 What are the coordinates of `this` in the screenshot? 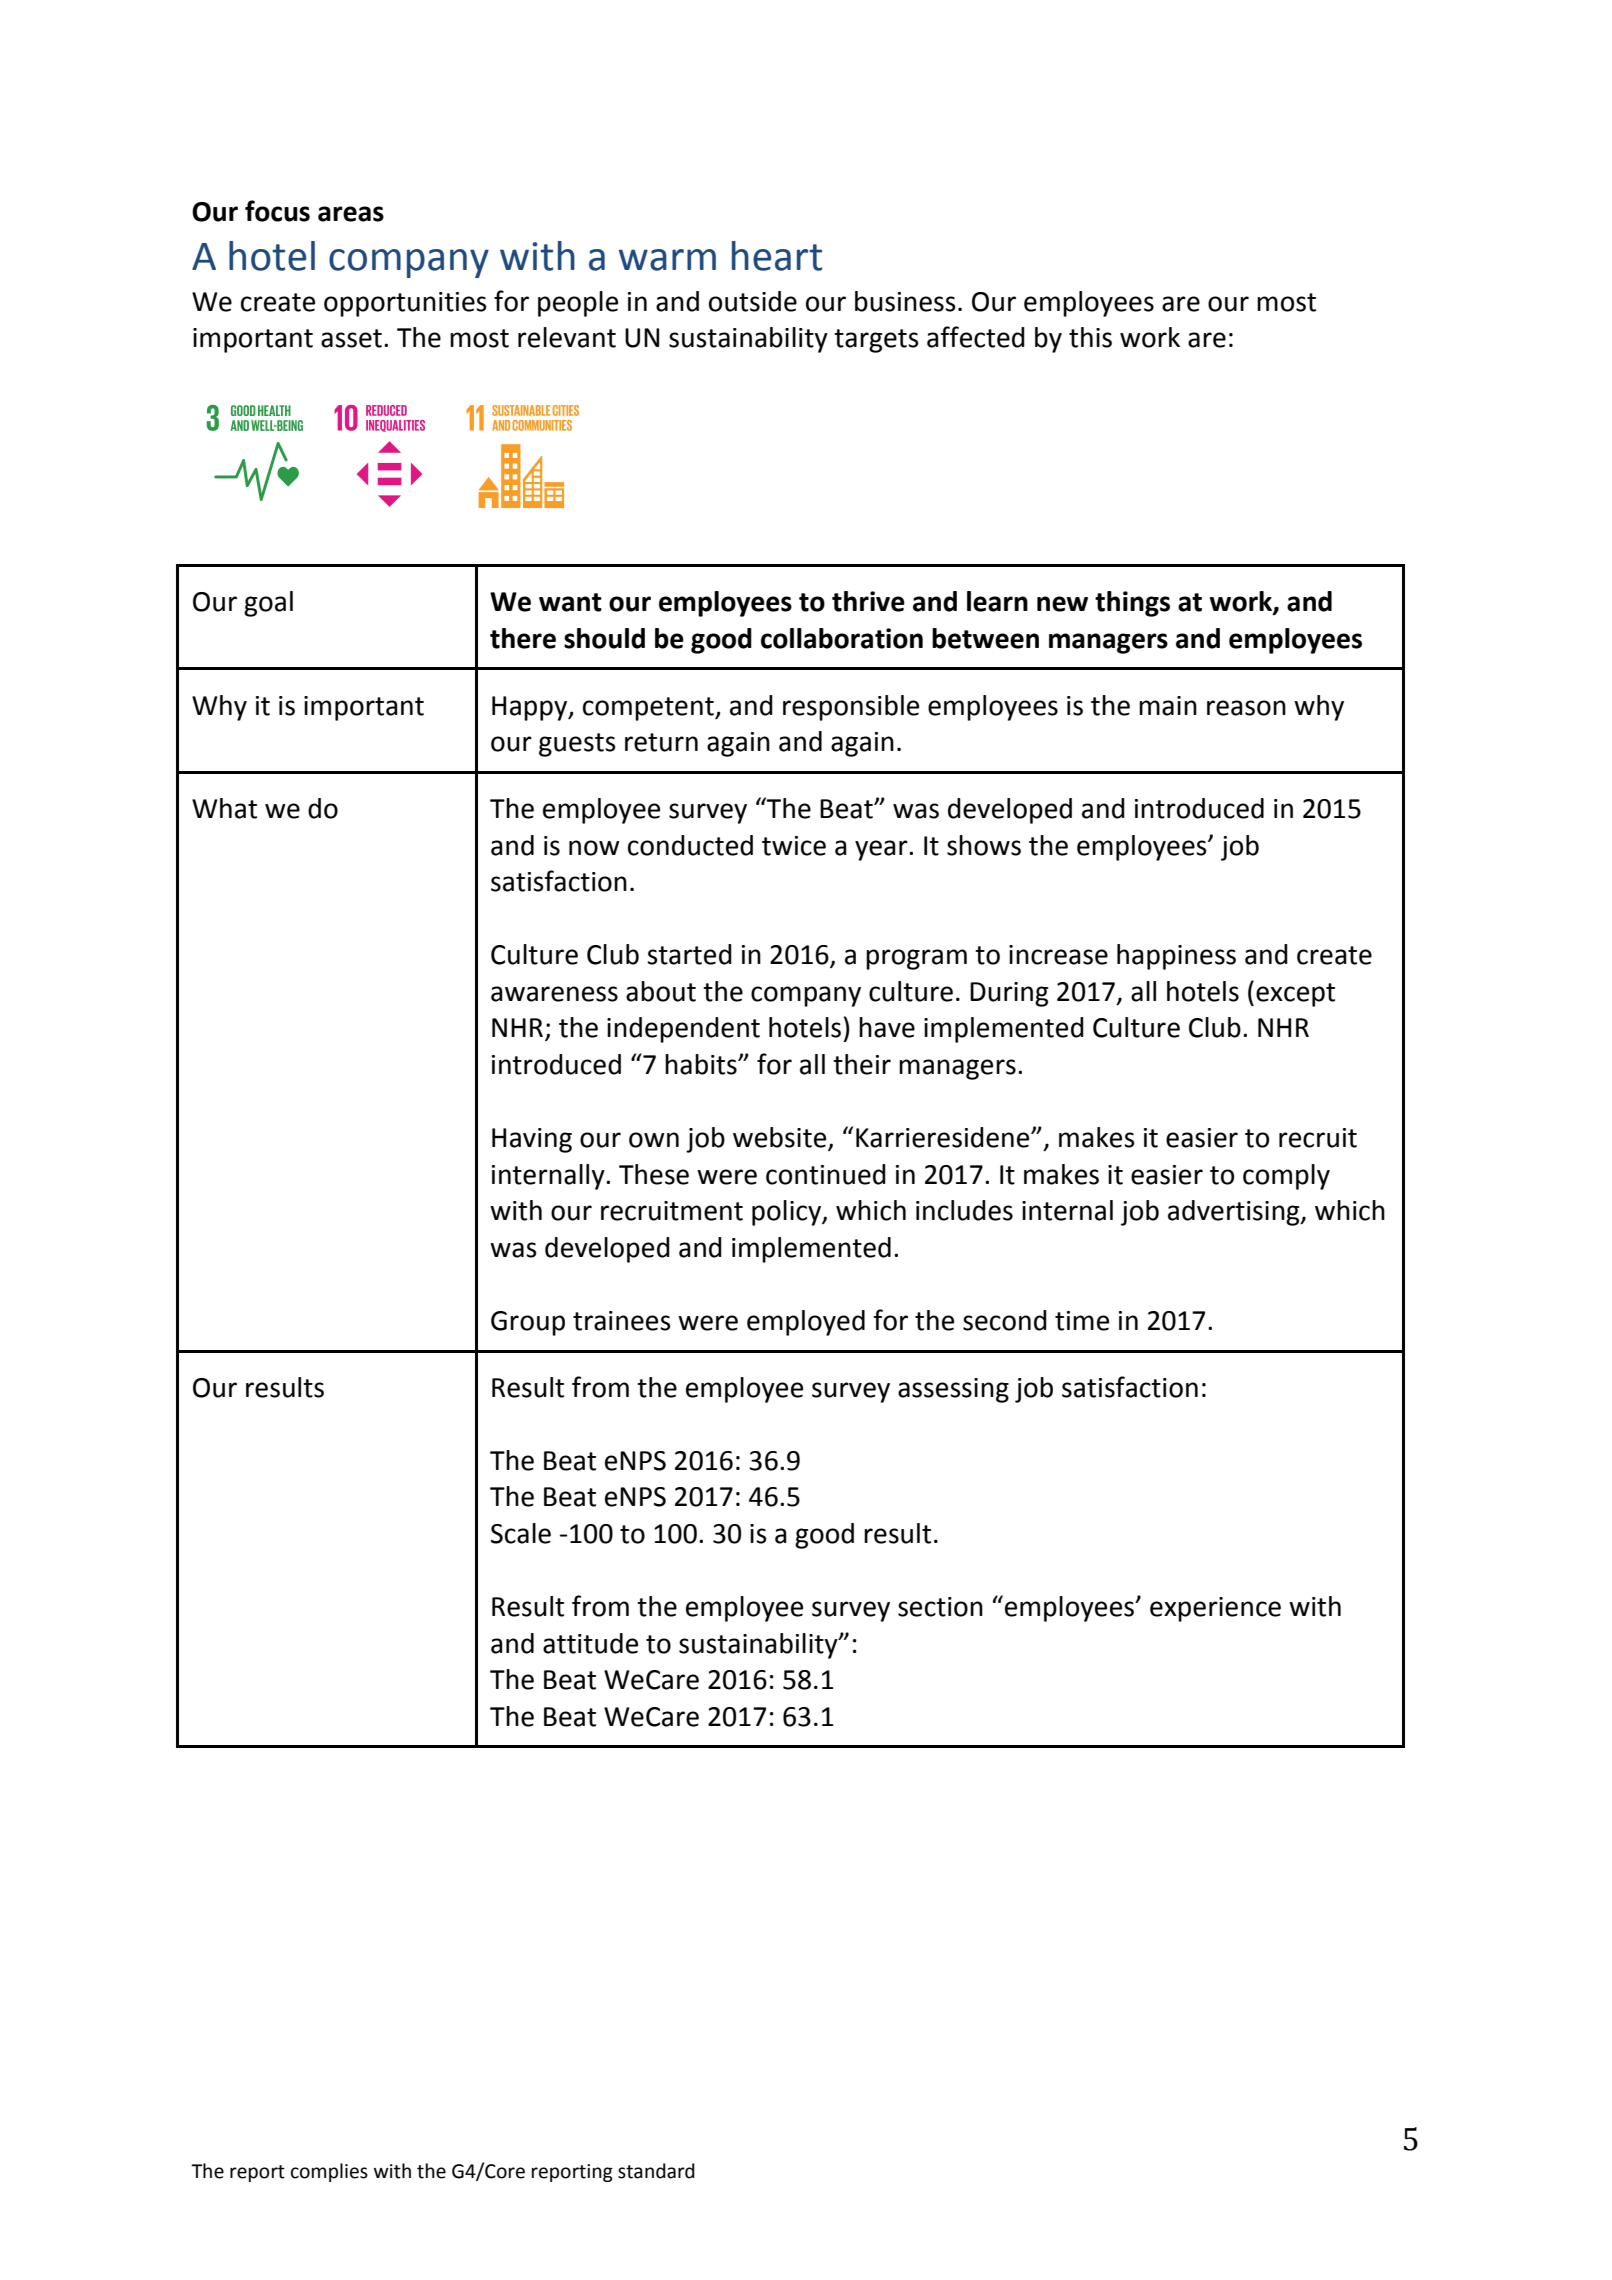 It's located at (1090, 337).
